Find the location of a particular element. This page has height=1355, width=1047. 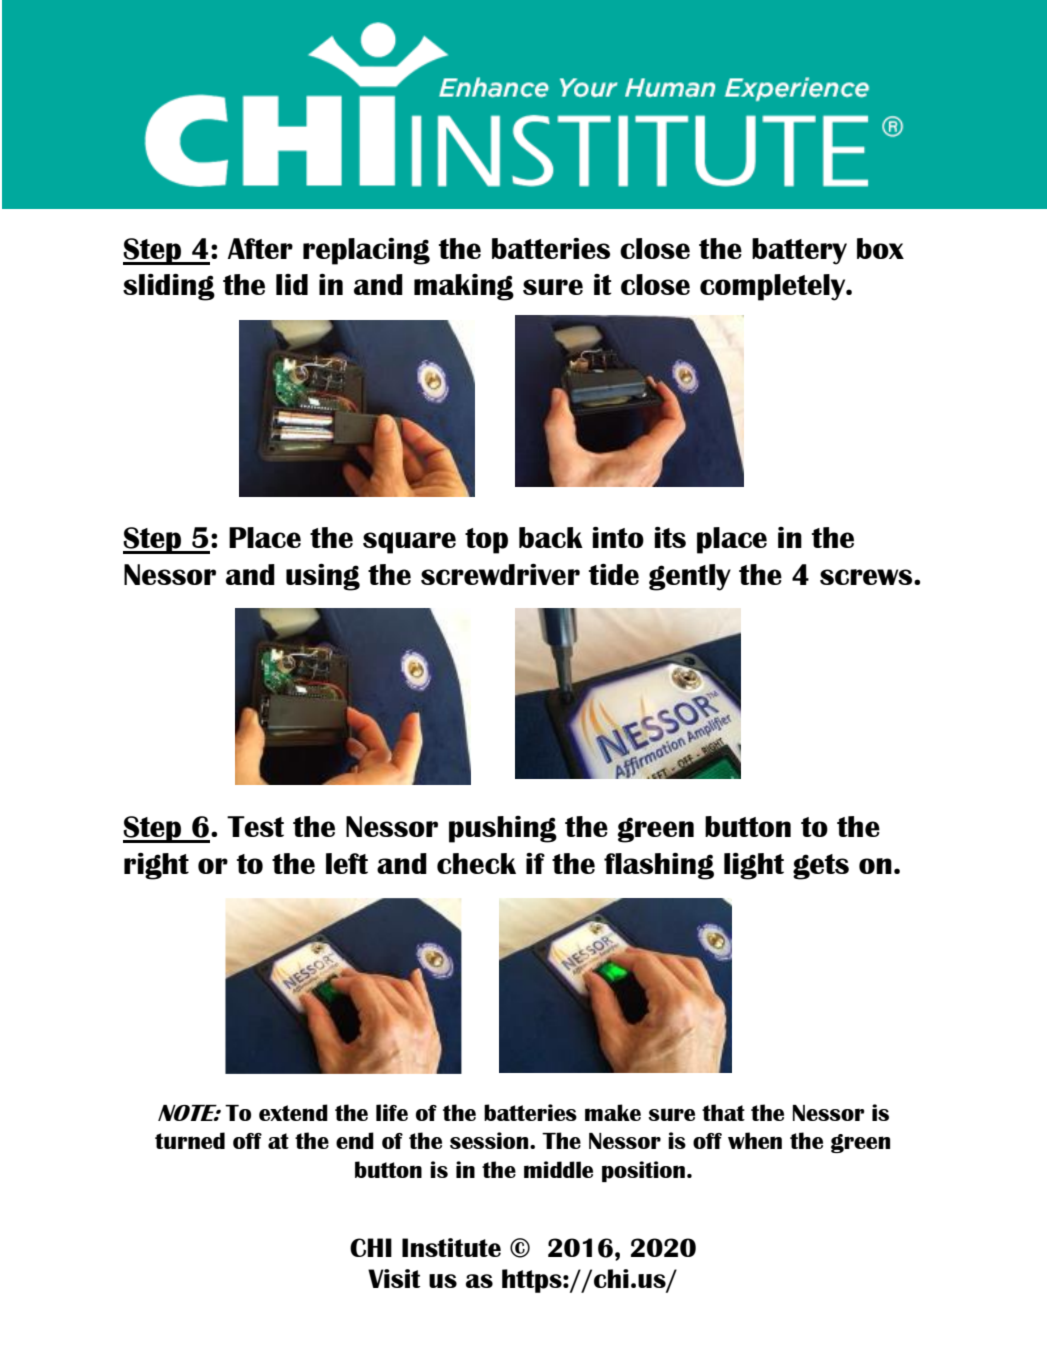

gets is located at coordinates (821, 867).
